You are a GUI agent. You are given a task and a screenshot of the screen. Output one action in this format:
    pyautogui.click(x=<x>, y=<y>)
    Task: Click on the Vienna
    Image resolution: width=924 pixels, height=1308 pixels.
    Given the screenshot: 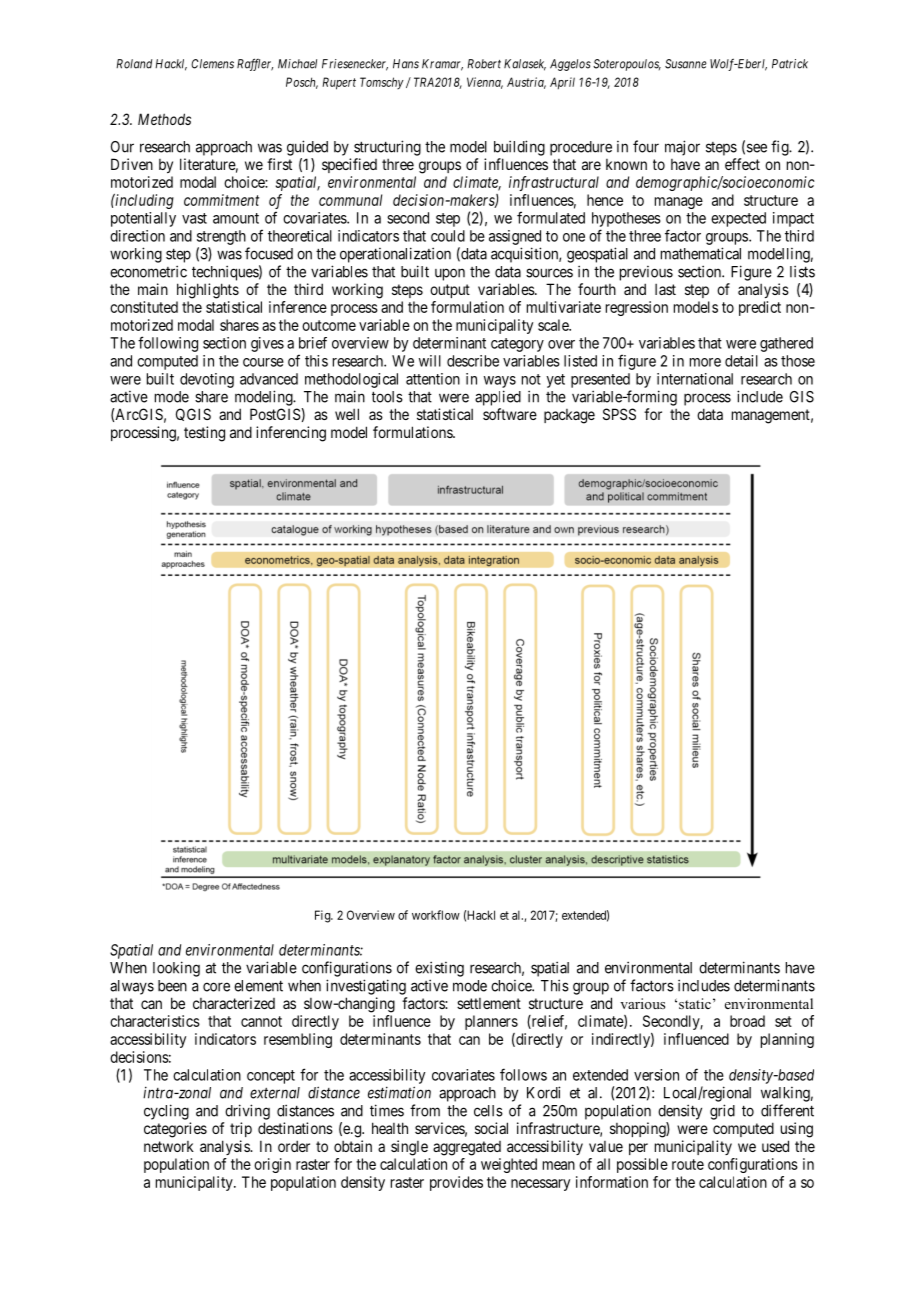 What is the action you would take?
    pyautogui.click(x=485, y=83)
